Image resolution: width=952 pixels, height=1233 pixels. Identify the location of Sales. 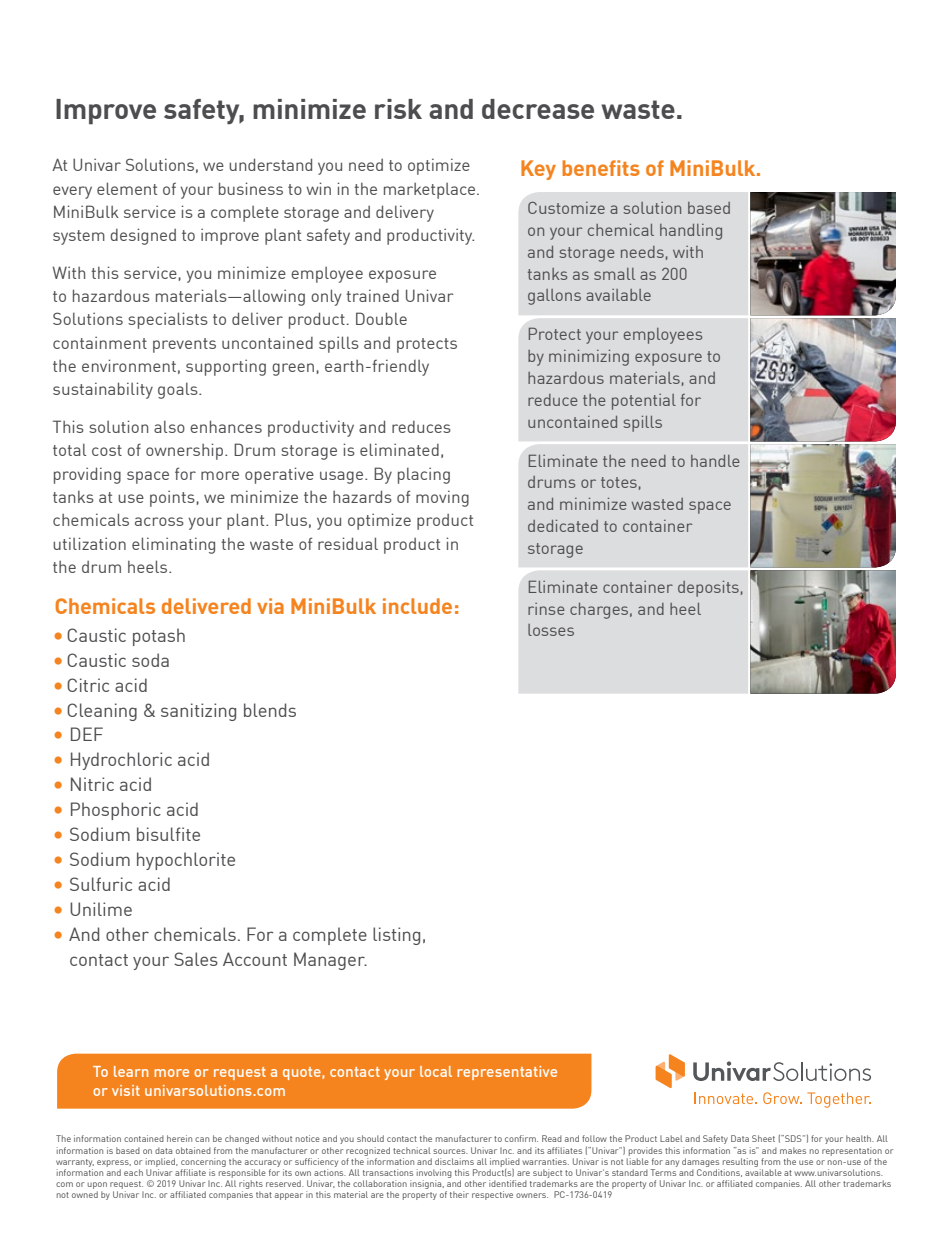
(196, 959).
